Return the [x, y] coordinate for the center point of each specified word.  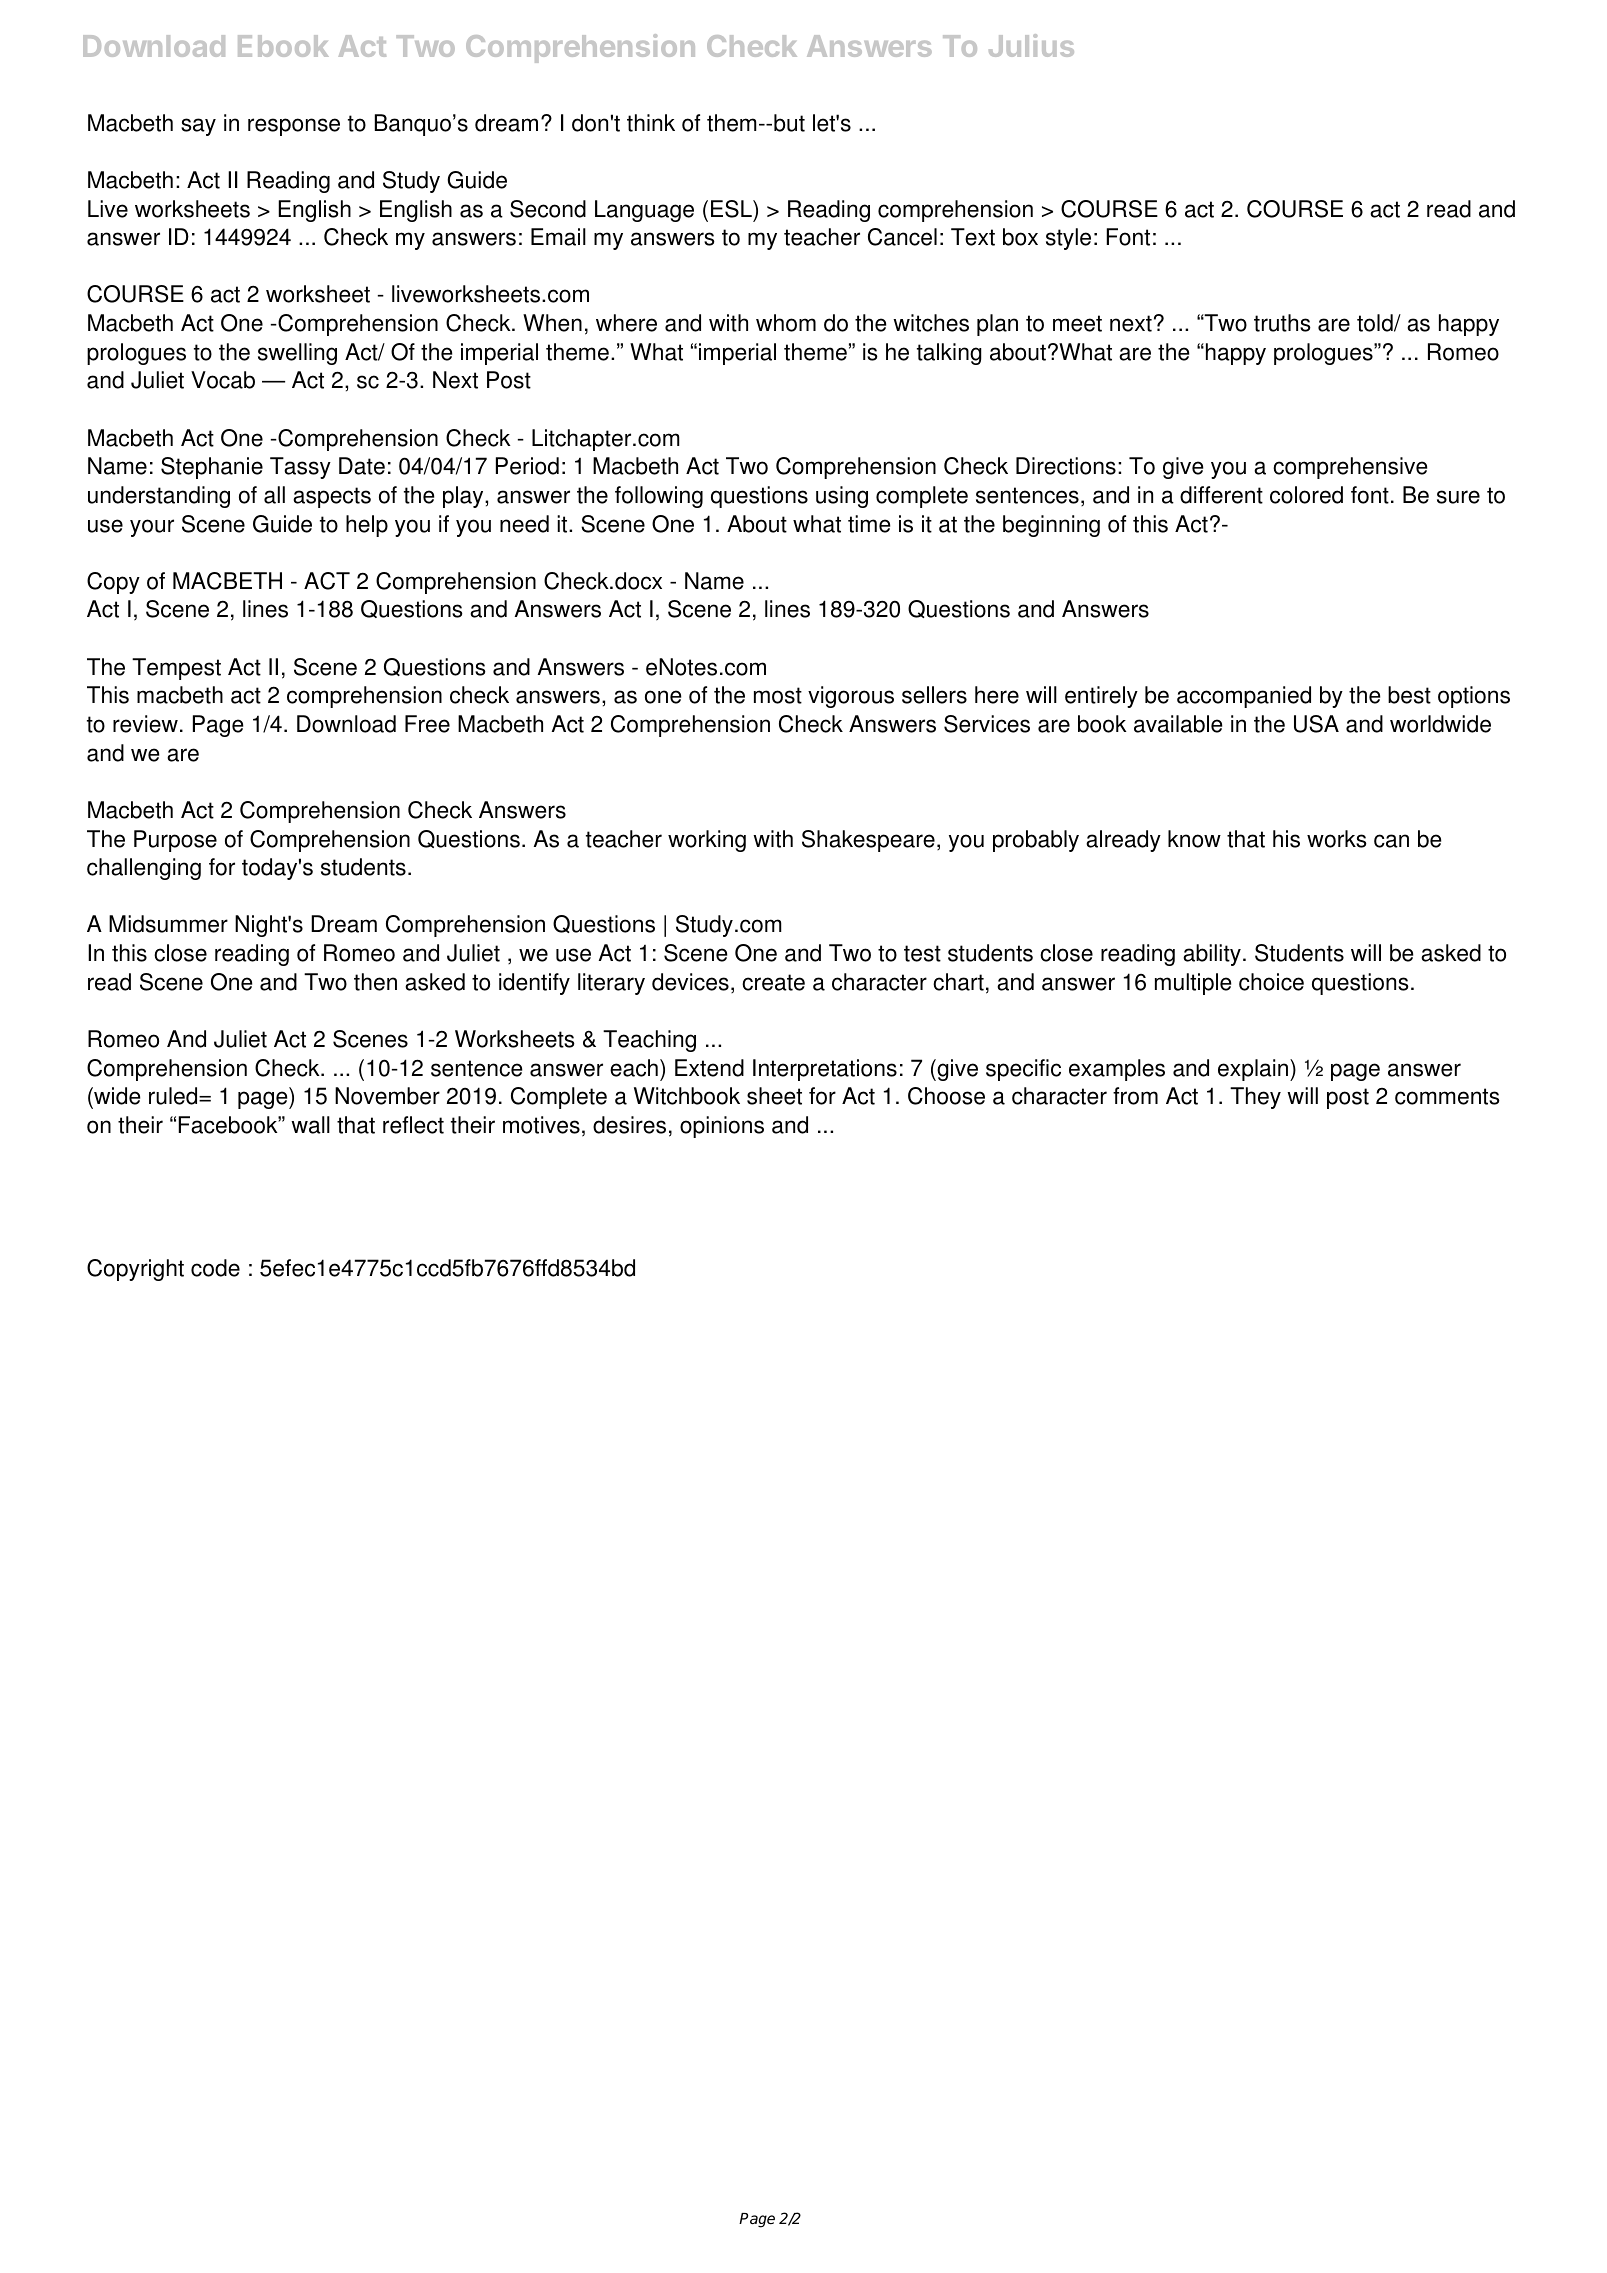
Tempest [176, 669]
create [773, 982]
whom [786, 323]
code [215, 1268]
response [294, 127]
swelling [297, 354]
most [778, 695]
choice [1271, 982]
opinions [722, 1127]
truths [1282, 323]
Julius [1031, 45]
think [651, 123]
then [375, 982]
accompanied [1244, 697]
